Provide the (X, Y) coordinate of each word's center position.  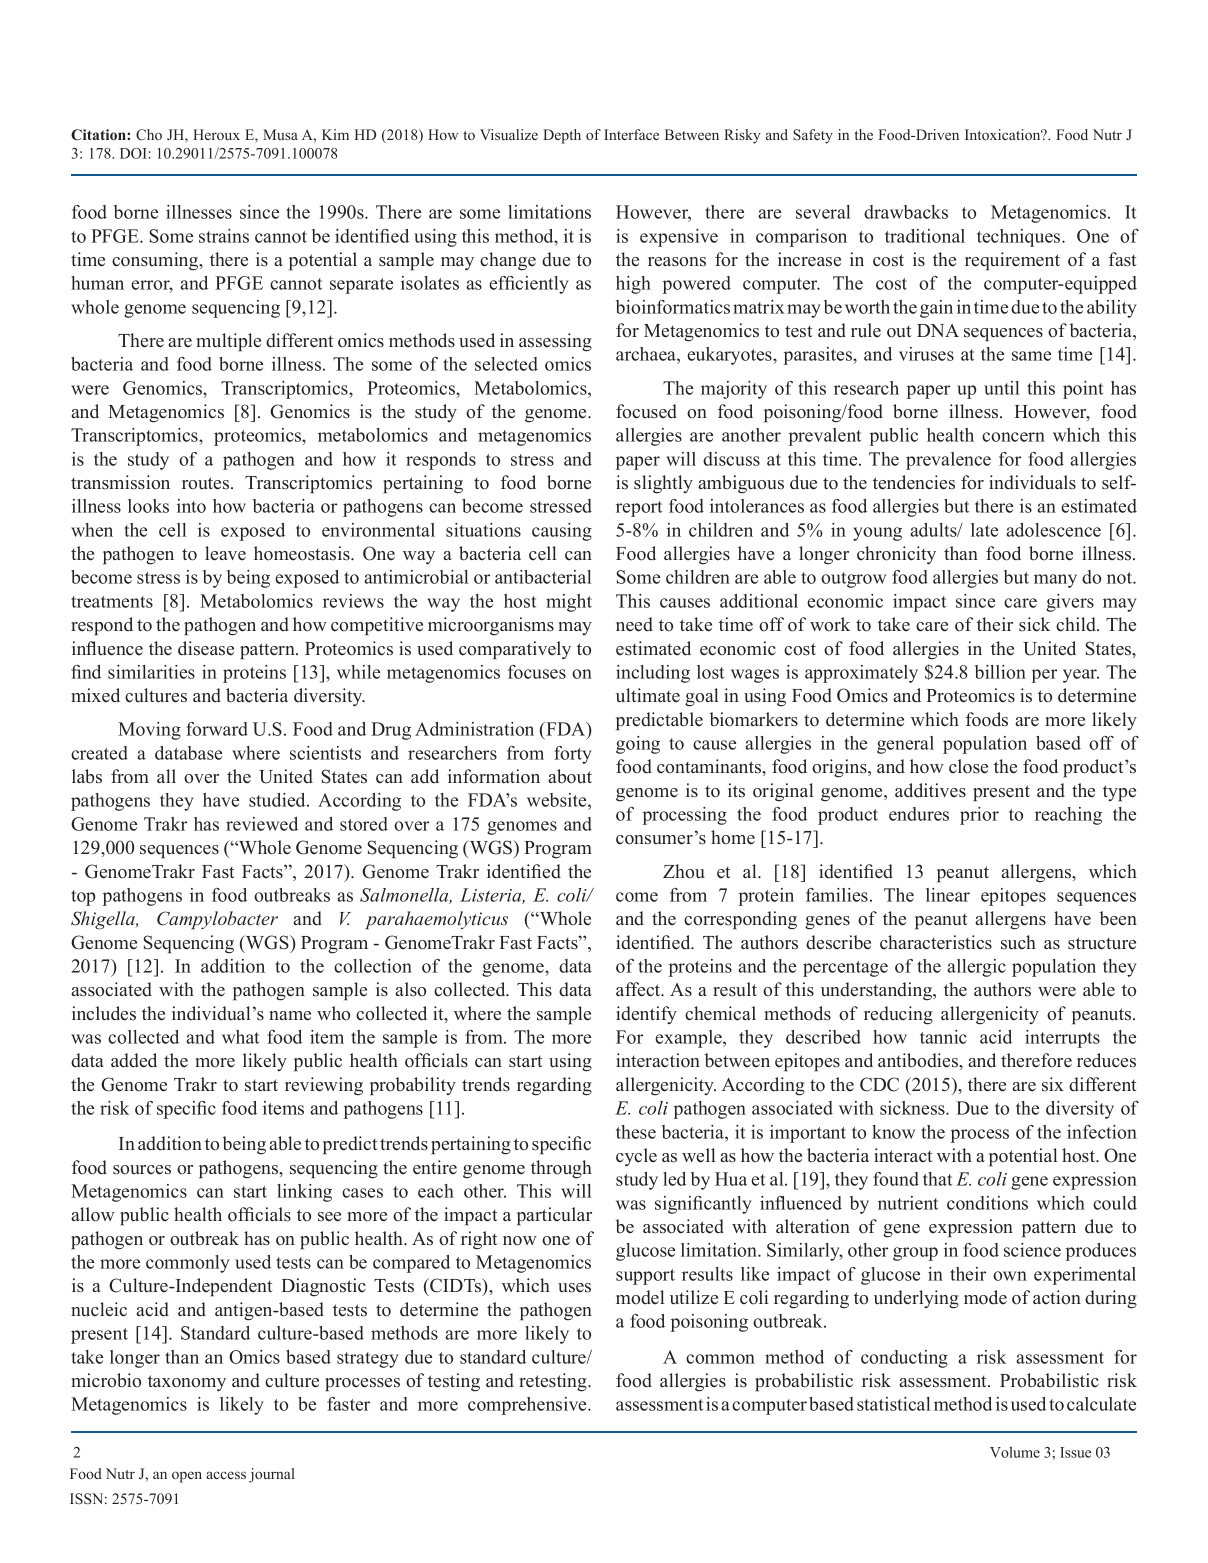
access (226, 1475)
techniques (1020, 238)
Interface (631, 134)
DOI (134, 153)
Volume (1015, 1452)
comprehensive (528, 1406)
